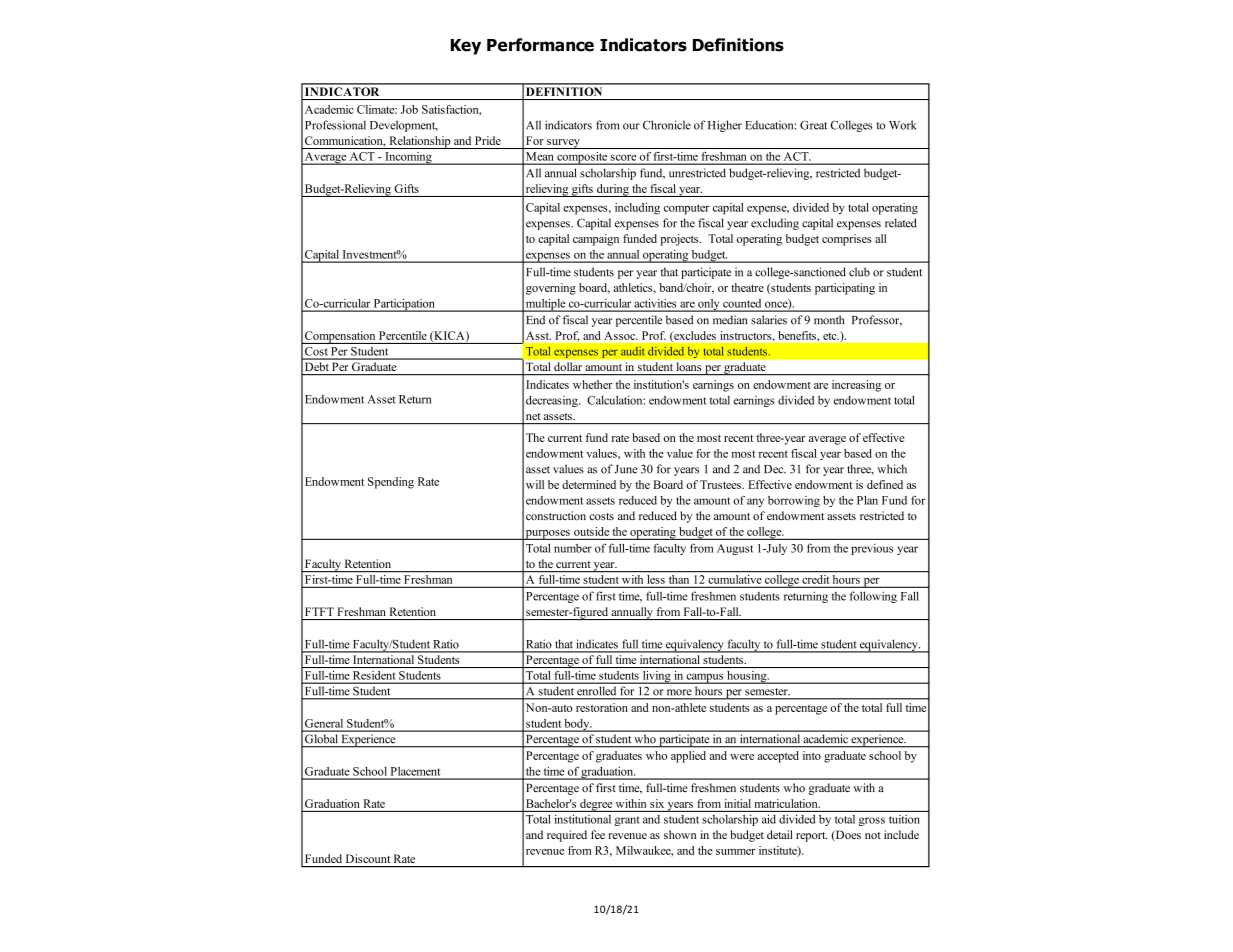 This page has width=1233, height=952. I want to click on Participation, so click(404, 305).
